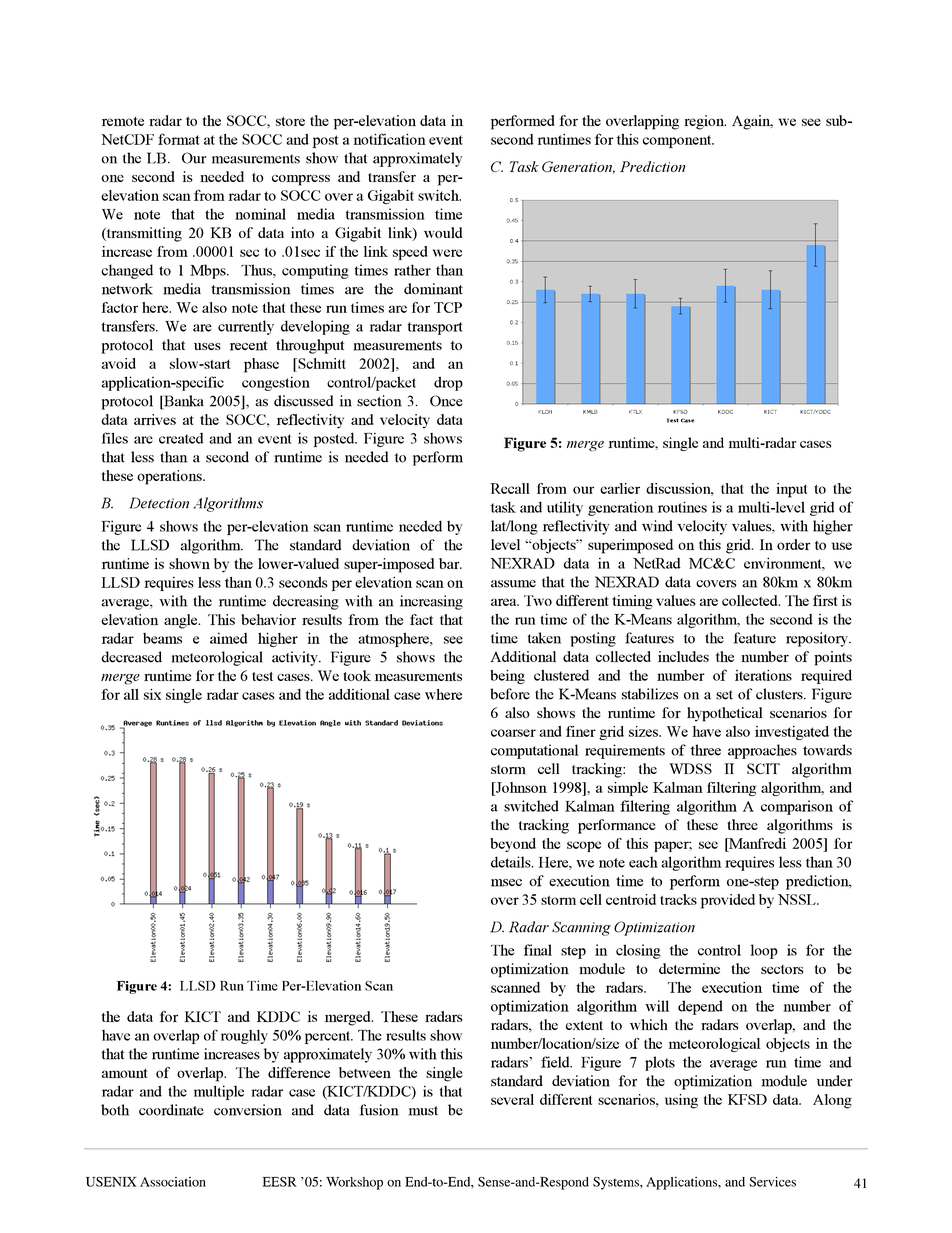 The width and height of the screenshot is (952, 1233). Describe the element at coordinates (423, 1111) in the screenshot. I see `must` at that location.
